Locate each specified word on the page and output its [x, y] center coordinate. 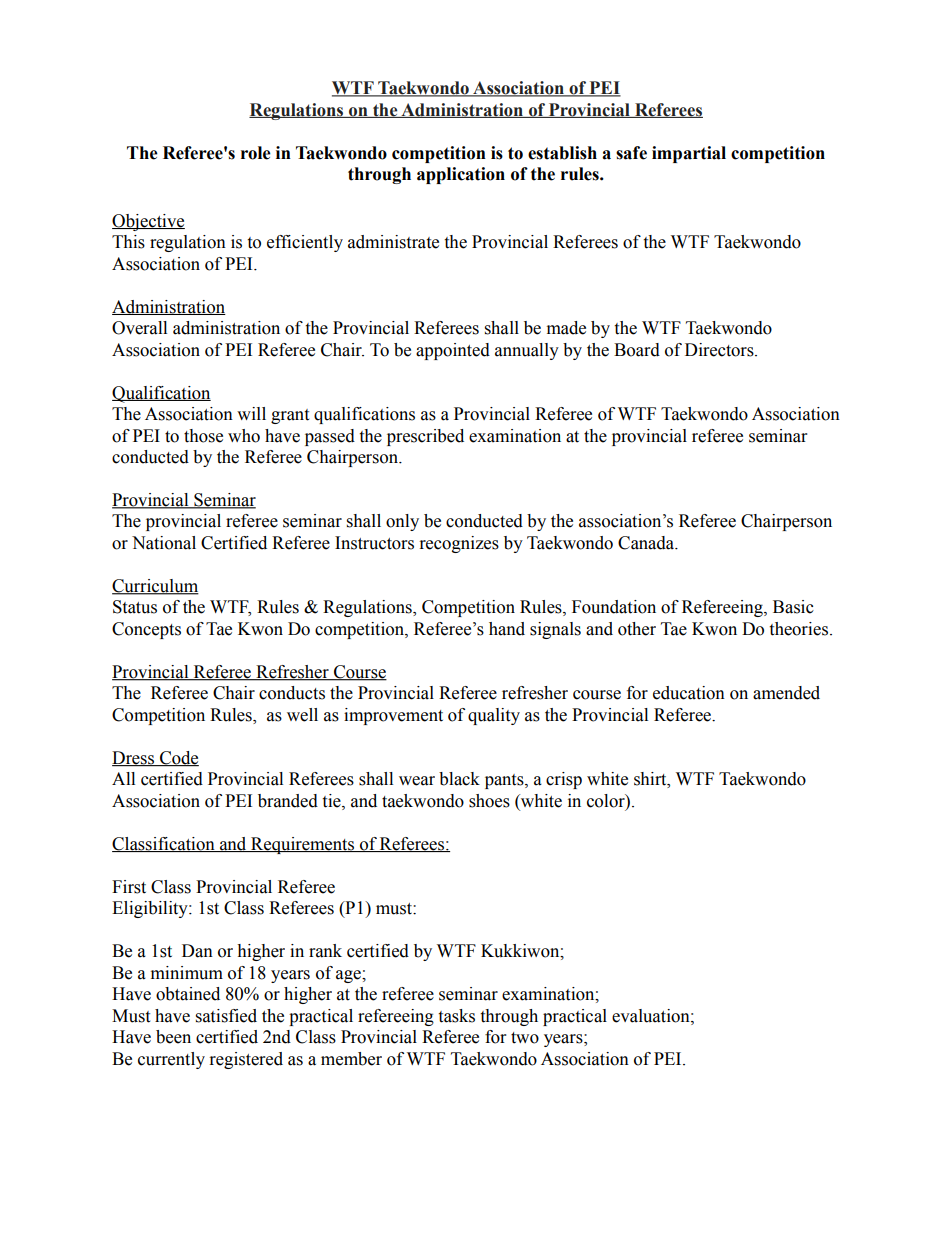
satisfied [226, 1016]
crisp [564, 780]
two [525, 1038]
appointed [453, 351]
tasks [456, 1016]
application [461, 175]
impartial [689, 154]
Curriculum [155, 587]
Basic [793, 607]
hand [507, 629]
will [251, 413]
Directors [720, 350]
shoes [489, 801]
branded [288, 801]
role [256, 153]
